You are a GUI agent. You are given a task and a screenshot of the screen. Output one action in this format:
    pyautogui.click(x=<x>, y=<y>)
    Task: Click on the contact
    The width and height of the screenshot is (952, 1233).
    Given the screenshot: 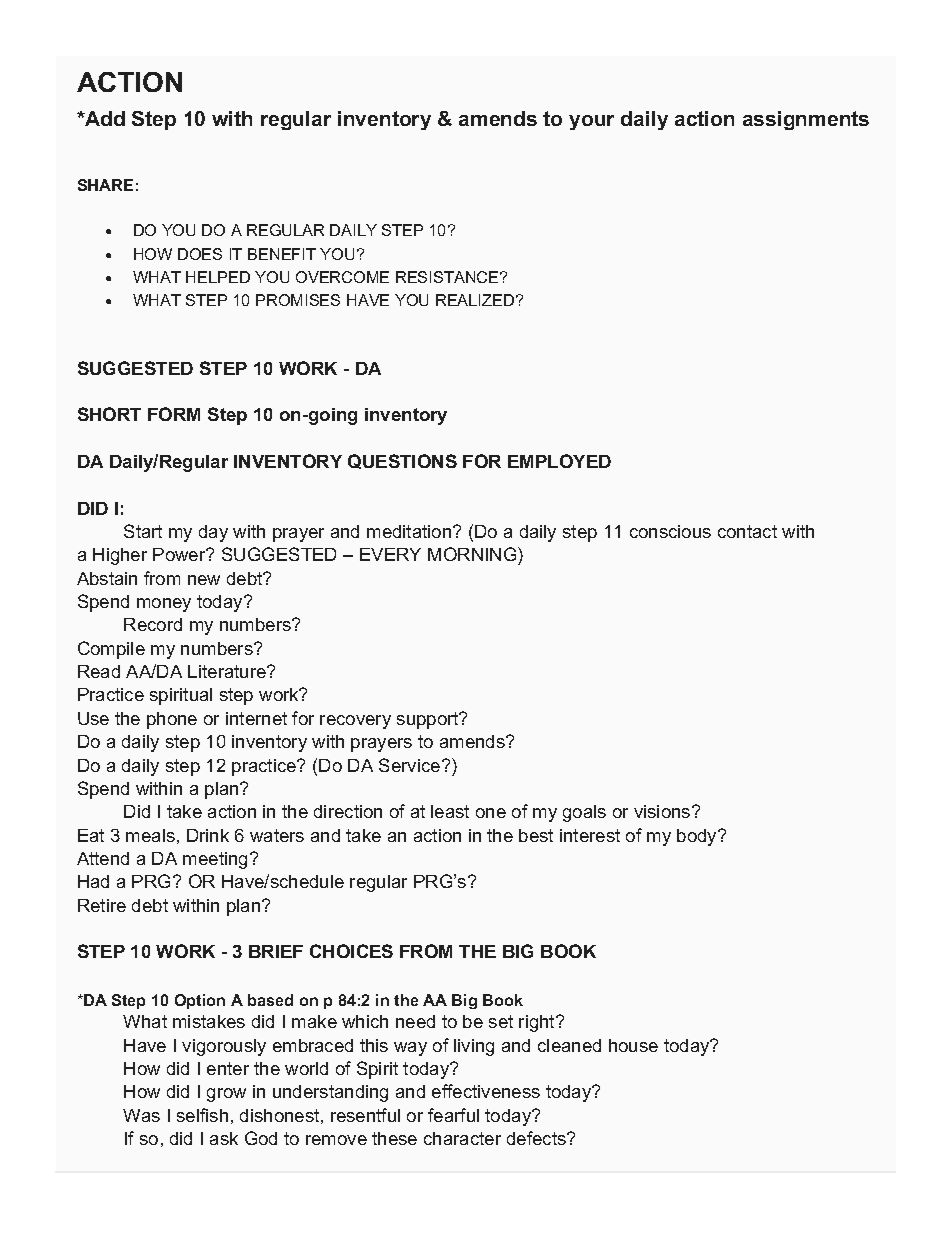 What is the action you would take?
    pyautogui.click(x=747, y=531)
